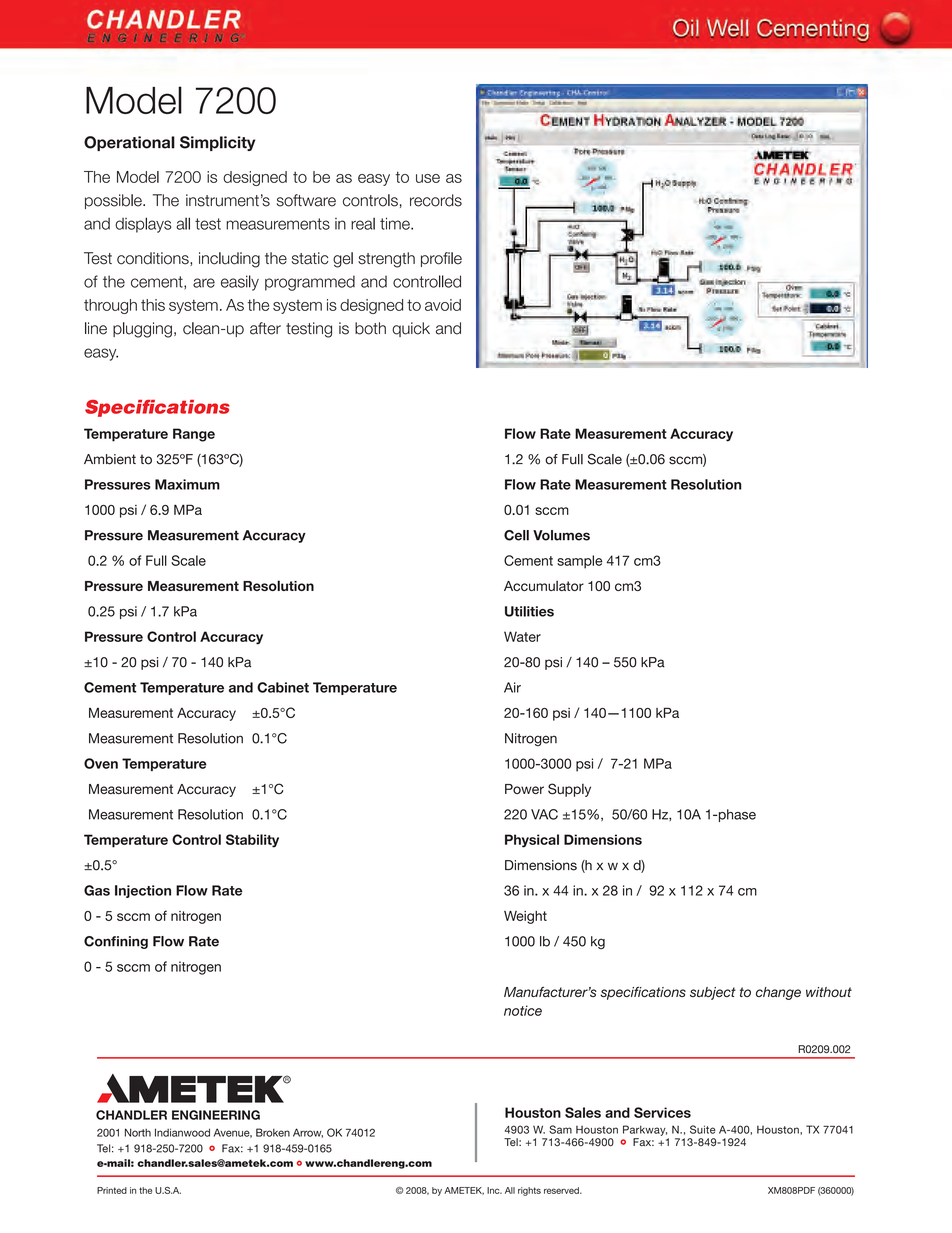 This screenshot has width=952, height=1233. Describe the element at coordinates (138, 1132) in the screenshot. I see `North` at that location.
